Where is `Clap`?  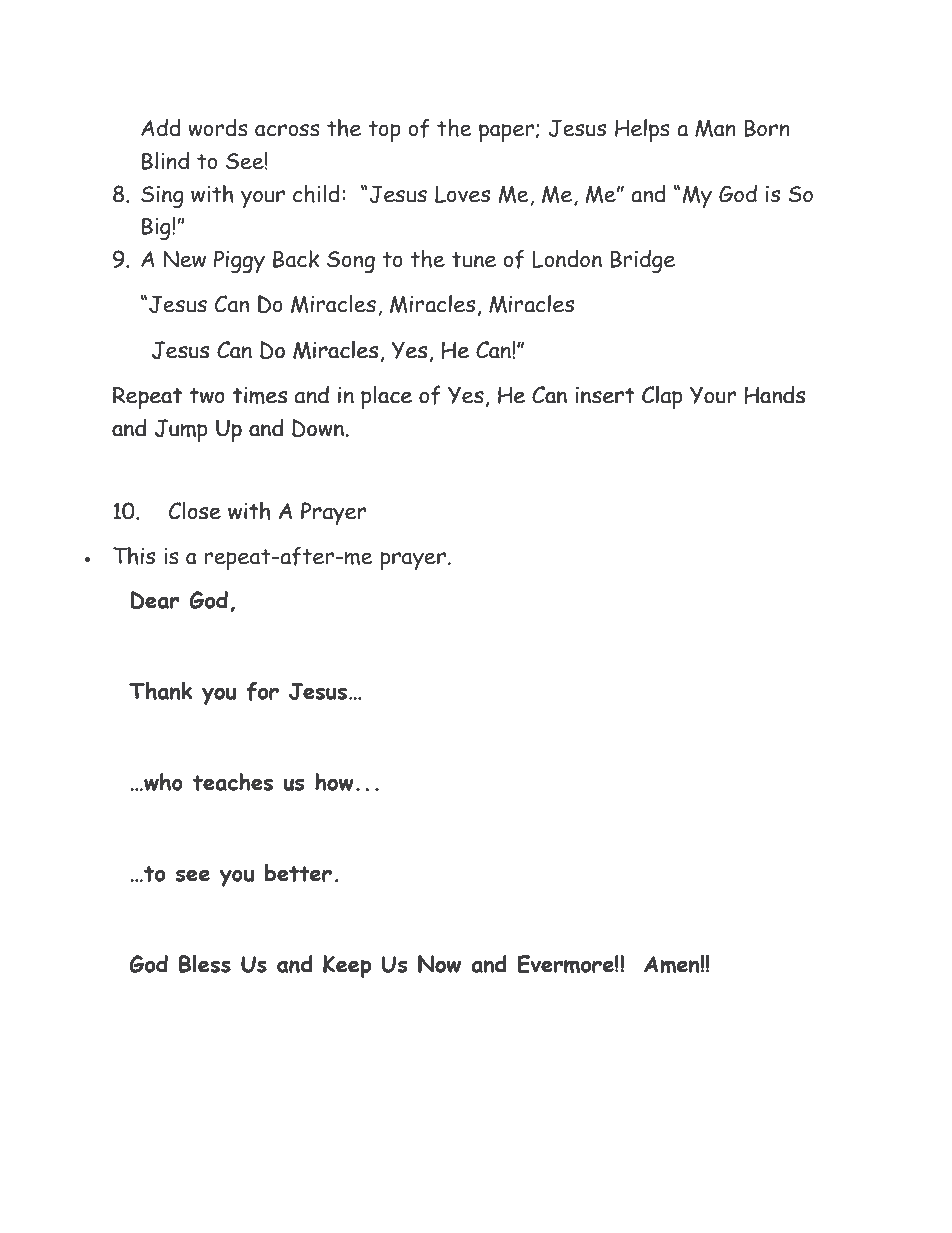 Clap is located at coordinates (662, 397).
